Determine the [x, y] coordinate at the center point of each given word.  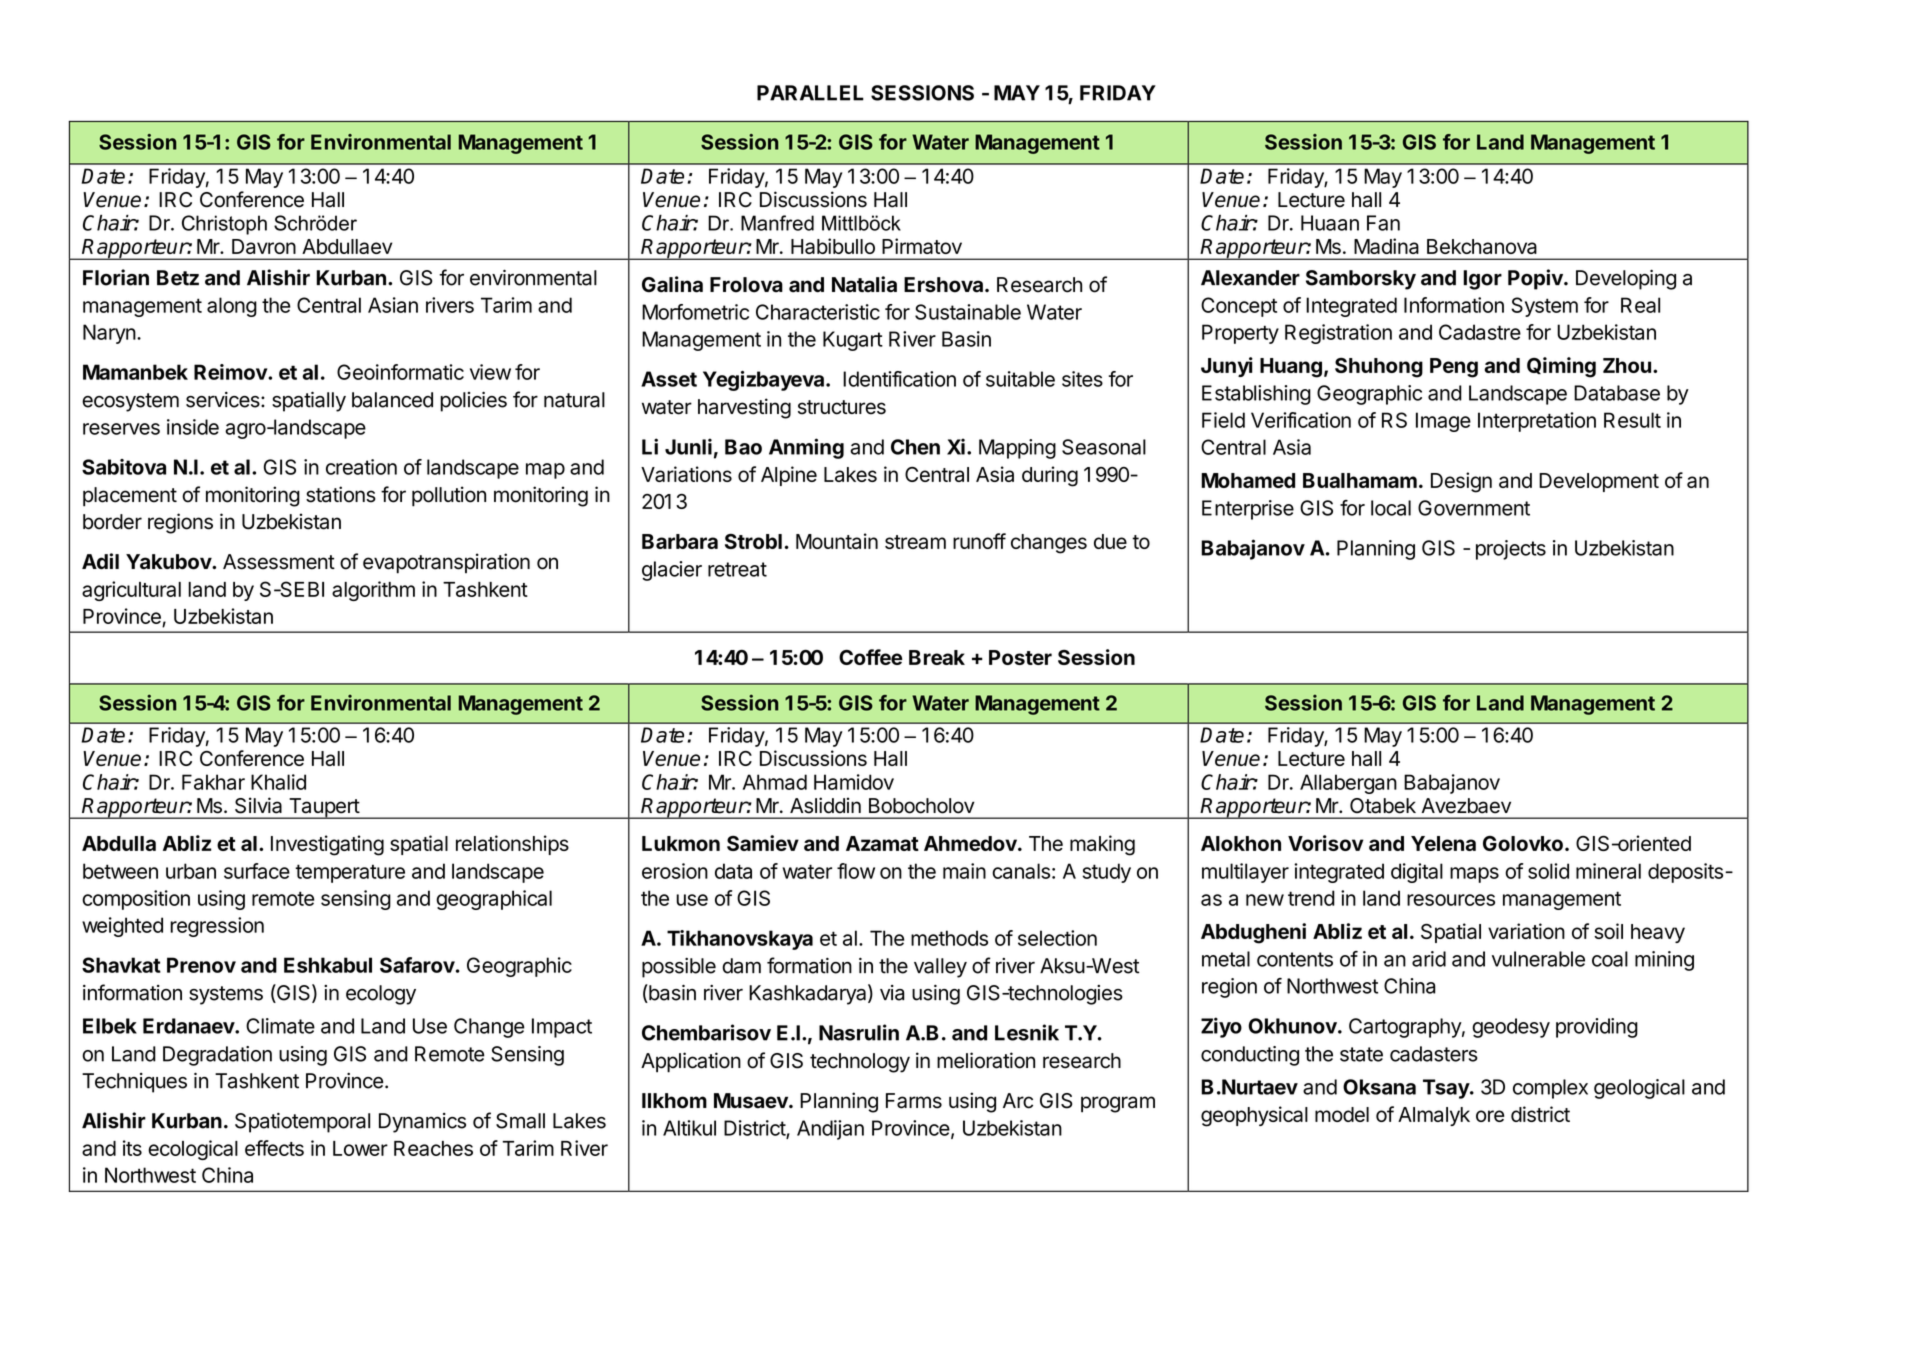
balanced [392, 400]
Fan [1383, 223]
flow [856, 871]
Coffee [870, 657]
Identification [899, 379]
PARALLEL [810, 93]
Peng [1454, 368]
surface [257, 871]
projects [1511, 550]
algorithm [373, 591]
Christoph [224, 225]
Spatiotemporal [302, 1123]
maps [1474, 875]
